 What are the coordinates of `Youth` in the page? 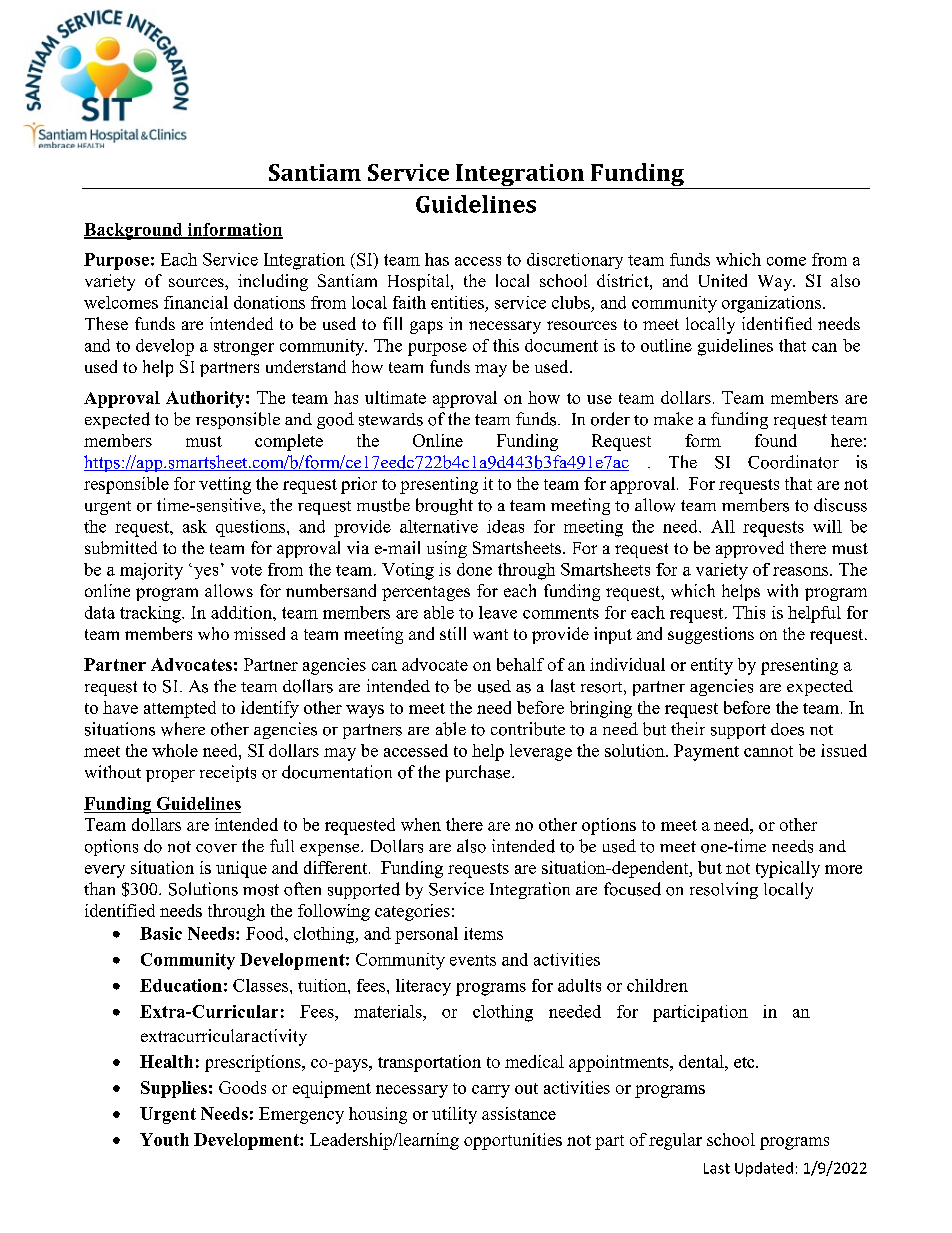 It's located at (164, 1139).
